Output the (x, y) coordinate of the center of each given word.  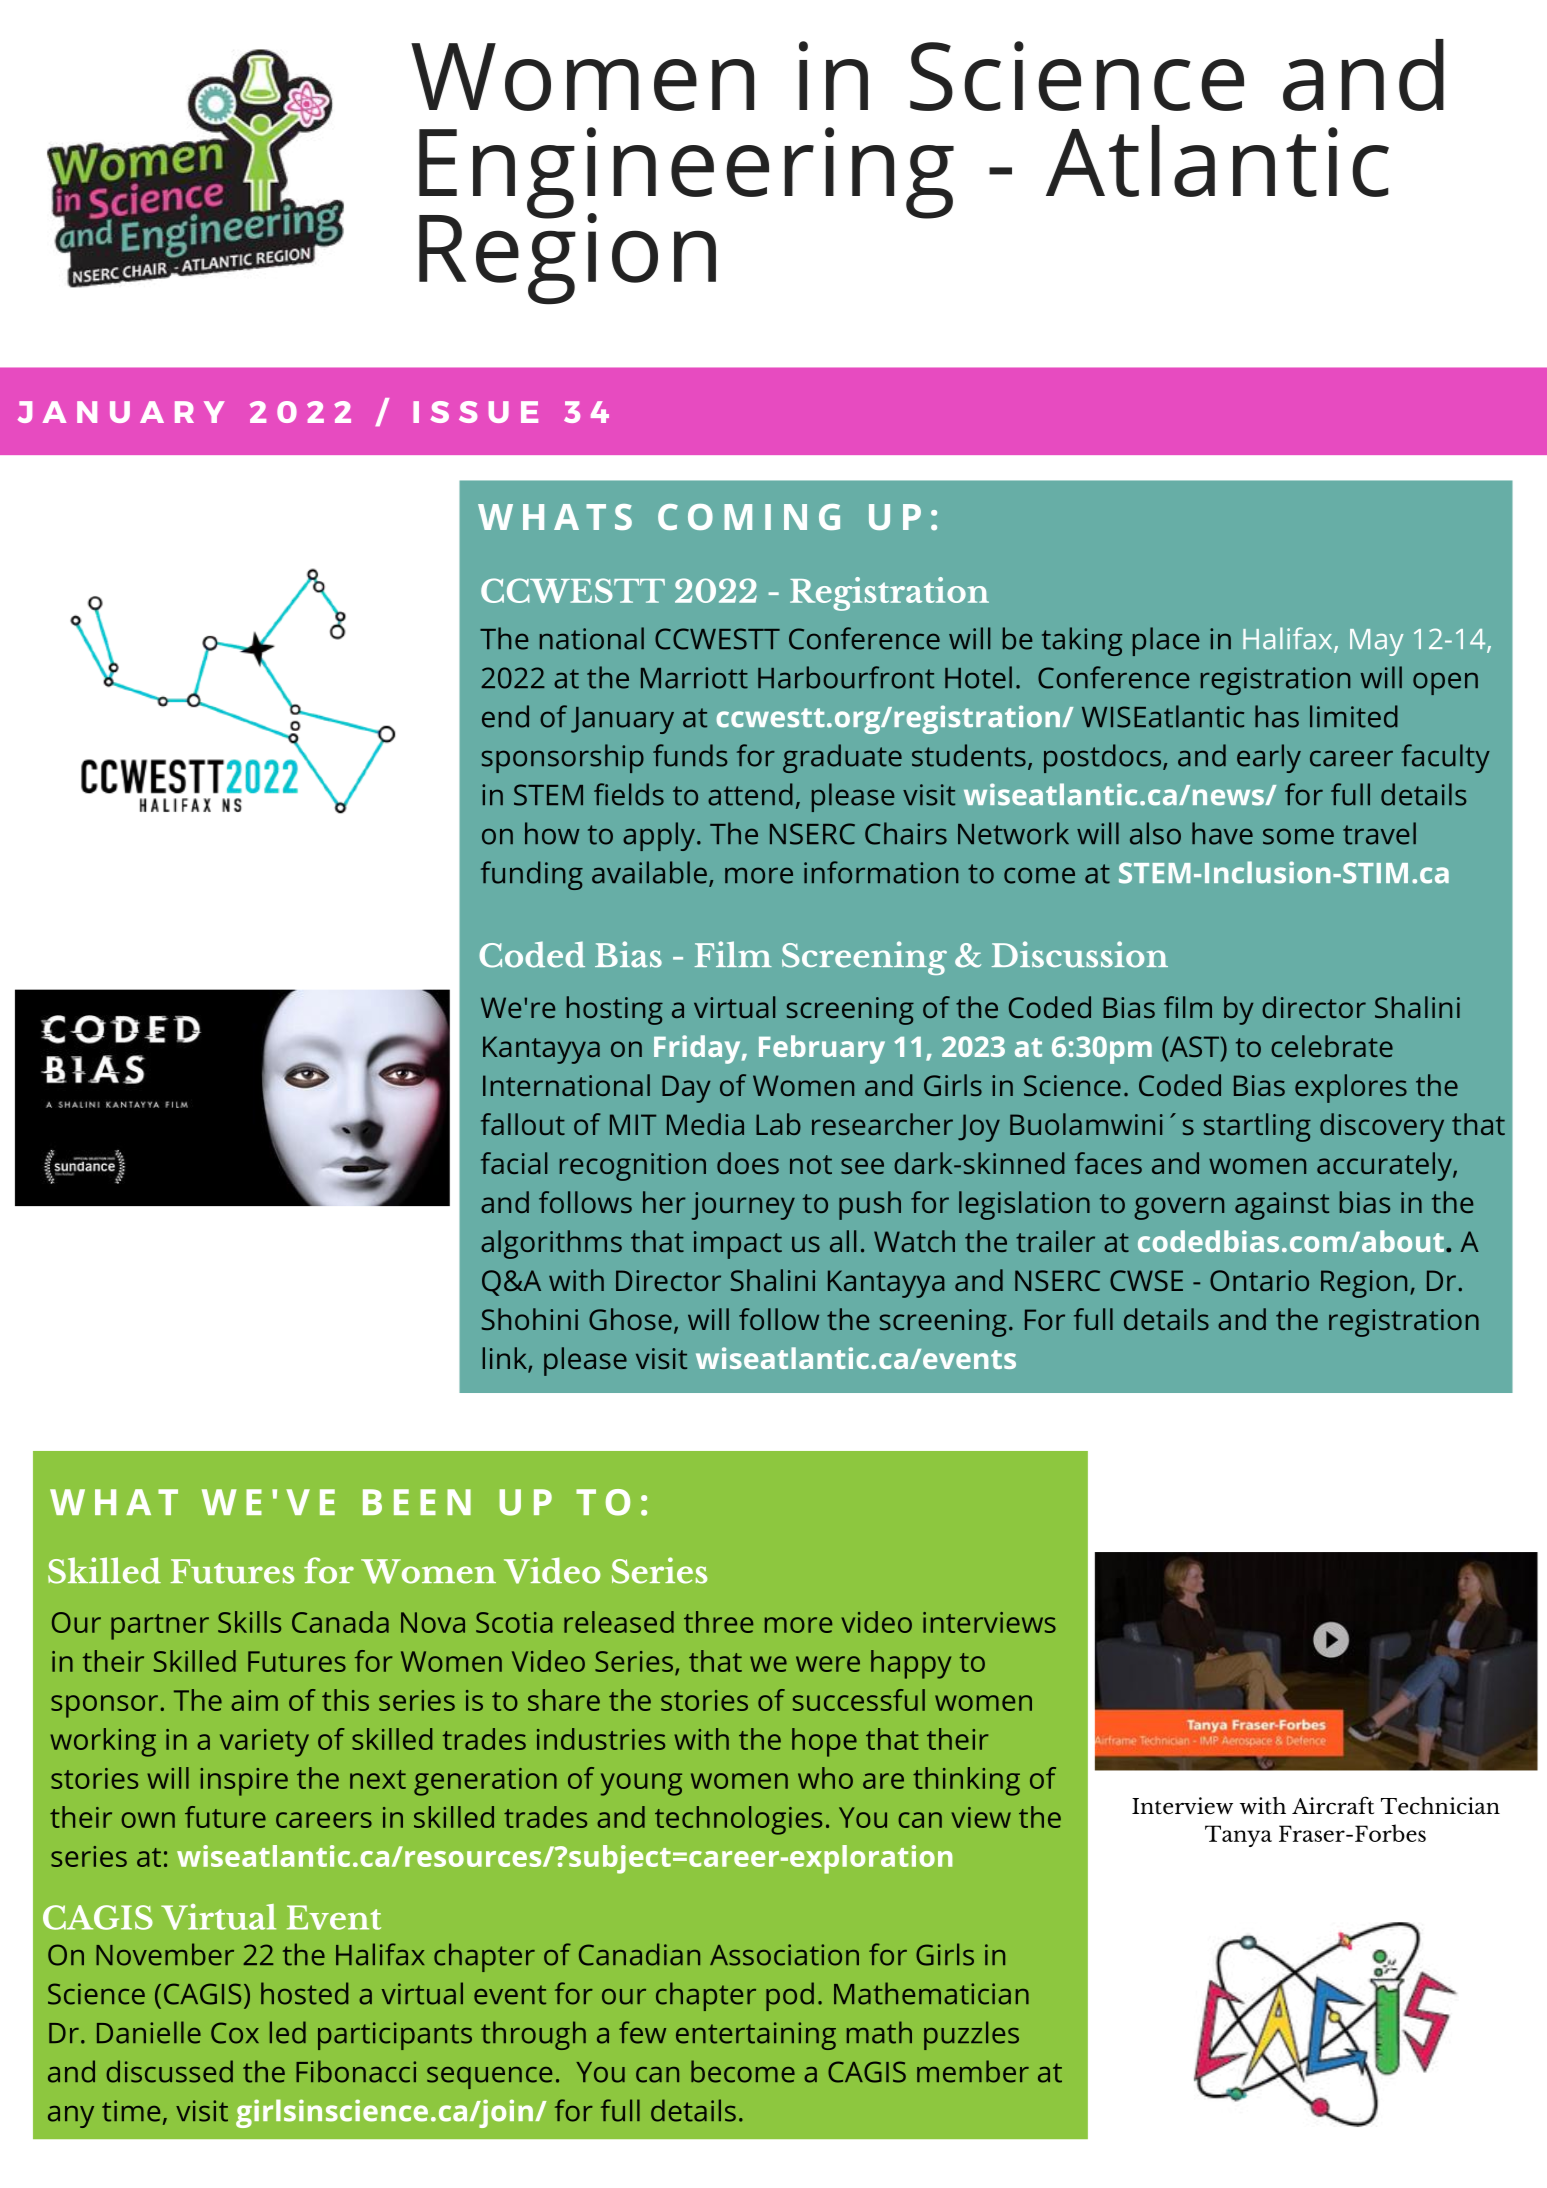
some (1298, 836)
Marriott (694, 678)
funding (532, 875)
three (718, 1622)
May (1376, 642)
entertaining (756, 2036)
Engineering (686, 174)
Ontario (1259, 1280)
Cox (235, 2033)
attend (750, 794)
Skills (249, 1622)
